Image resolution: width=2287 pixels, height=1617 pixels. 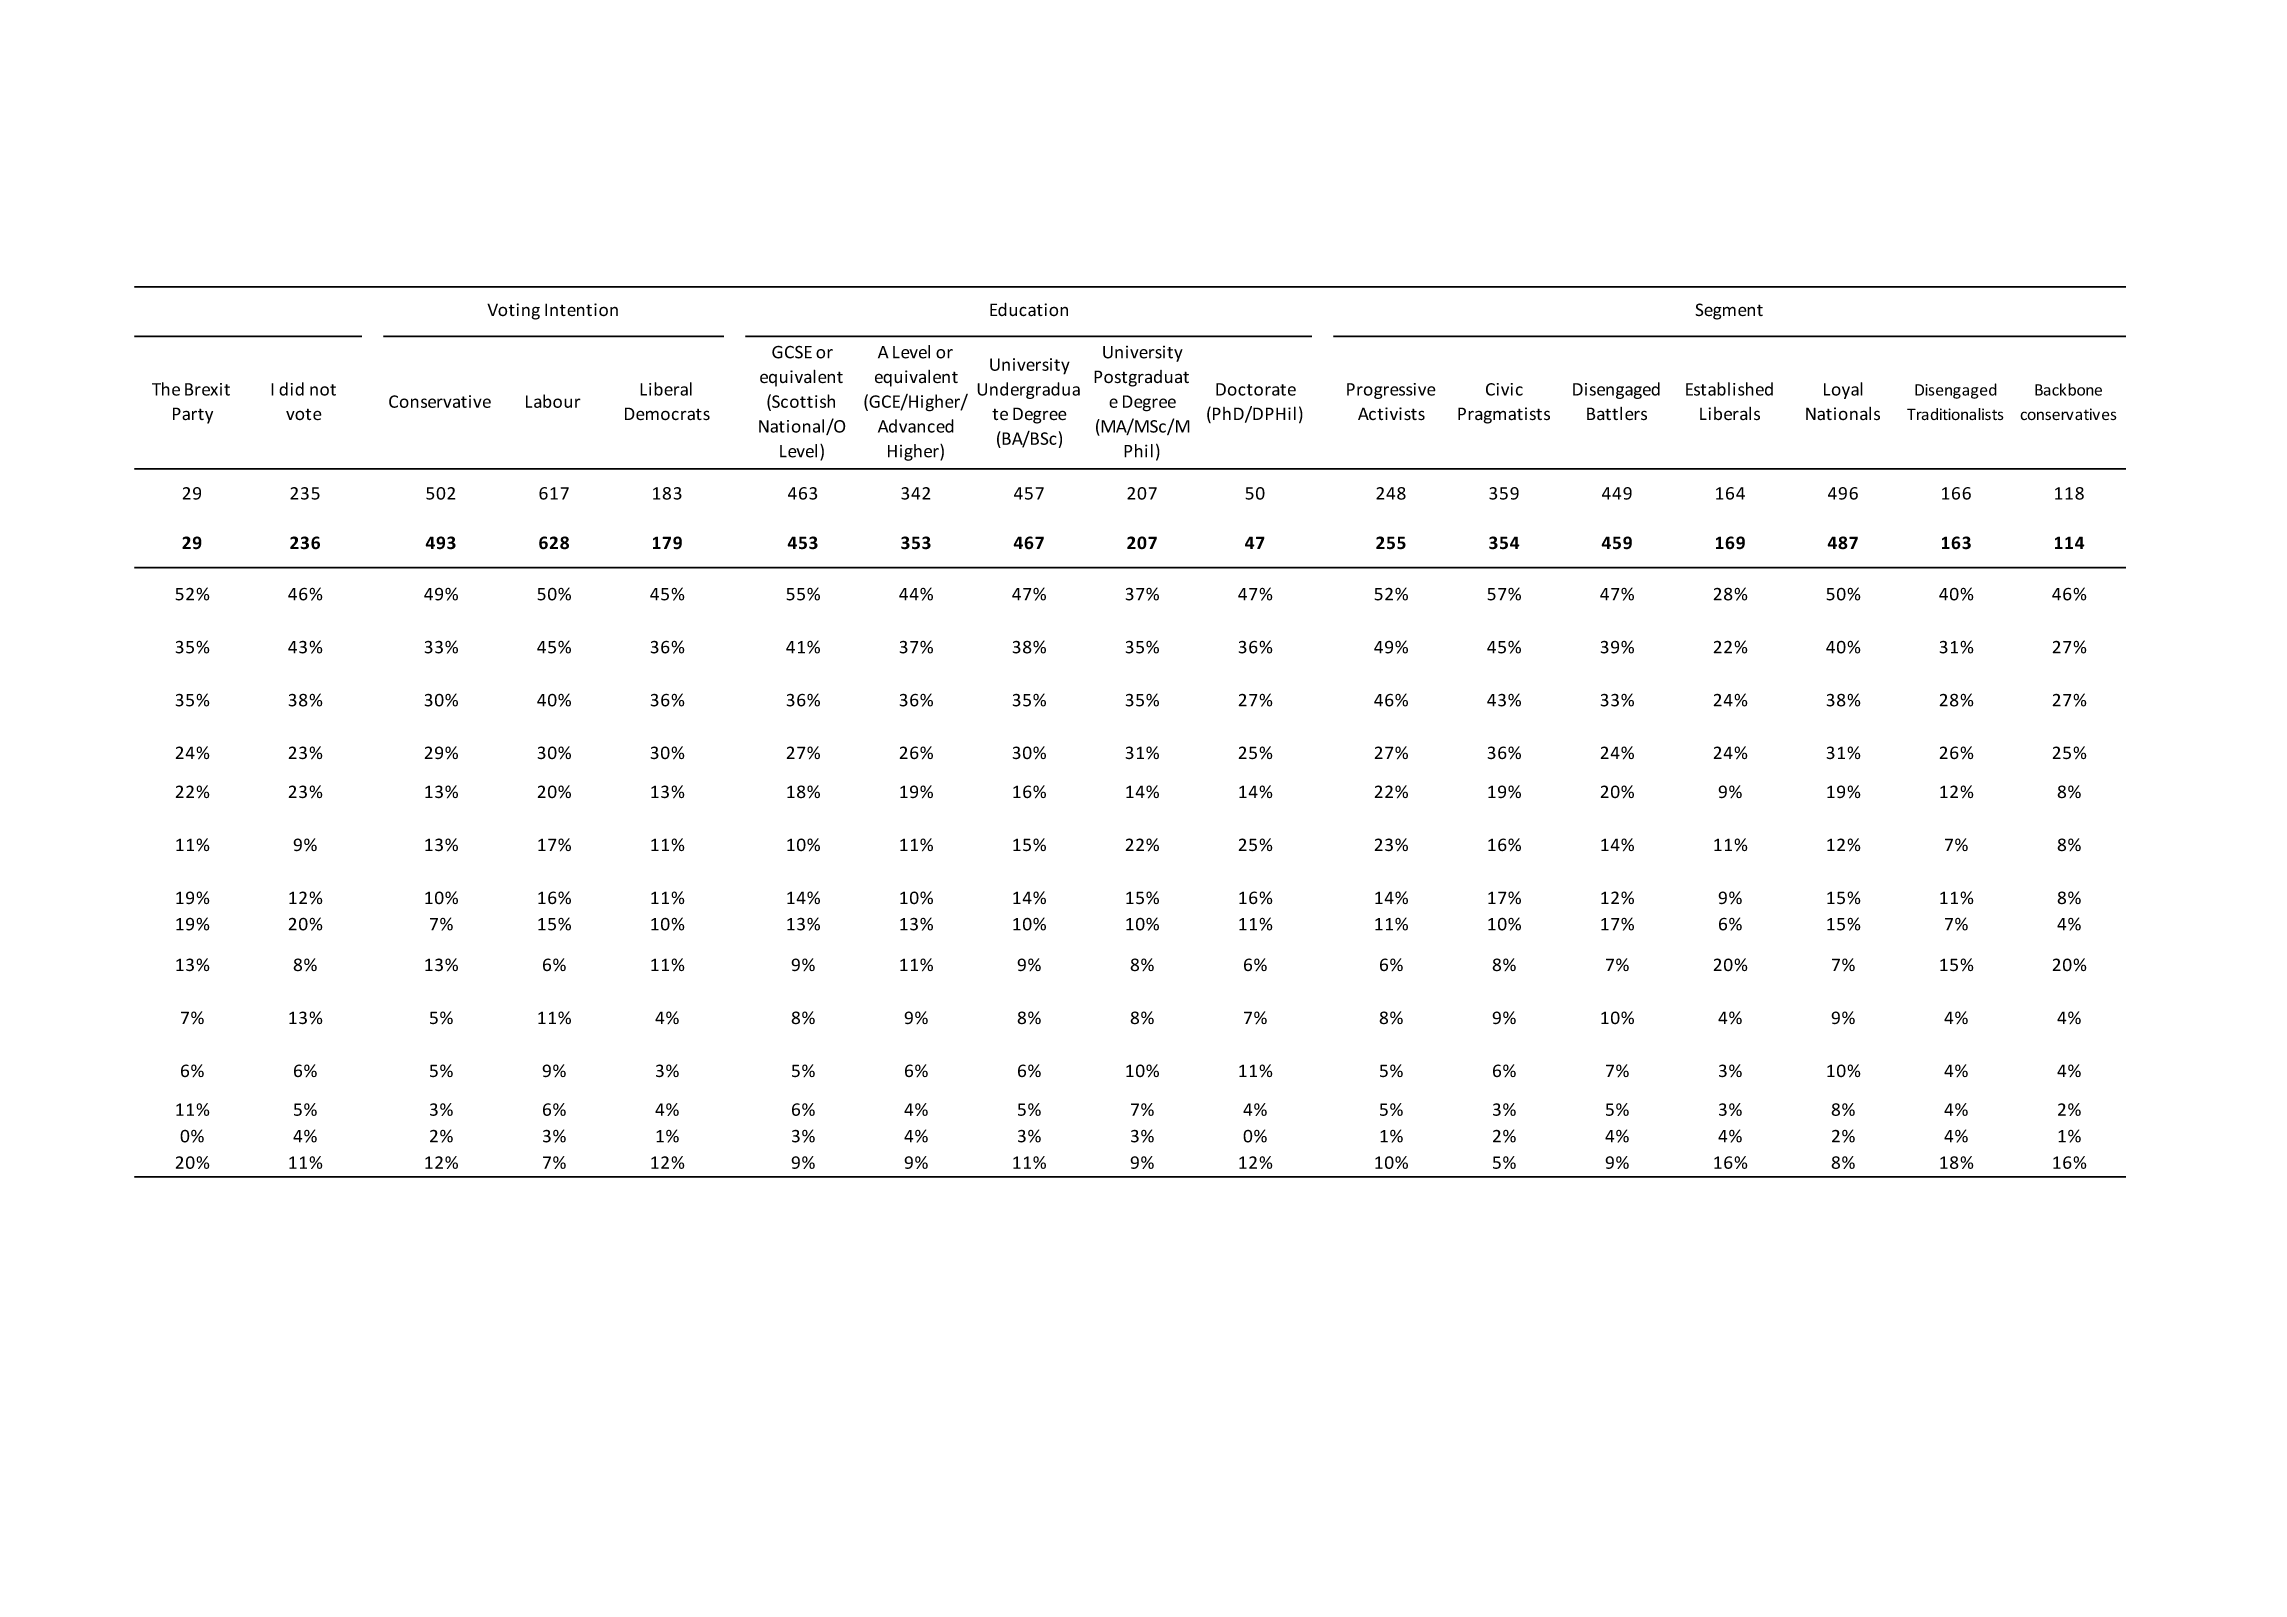 What do you see at coordinates (1729, 389) in the screenshot?
I see `Established` at bounding box center [1729, 389].
